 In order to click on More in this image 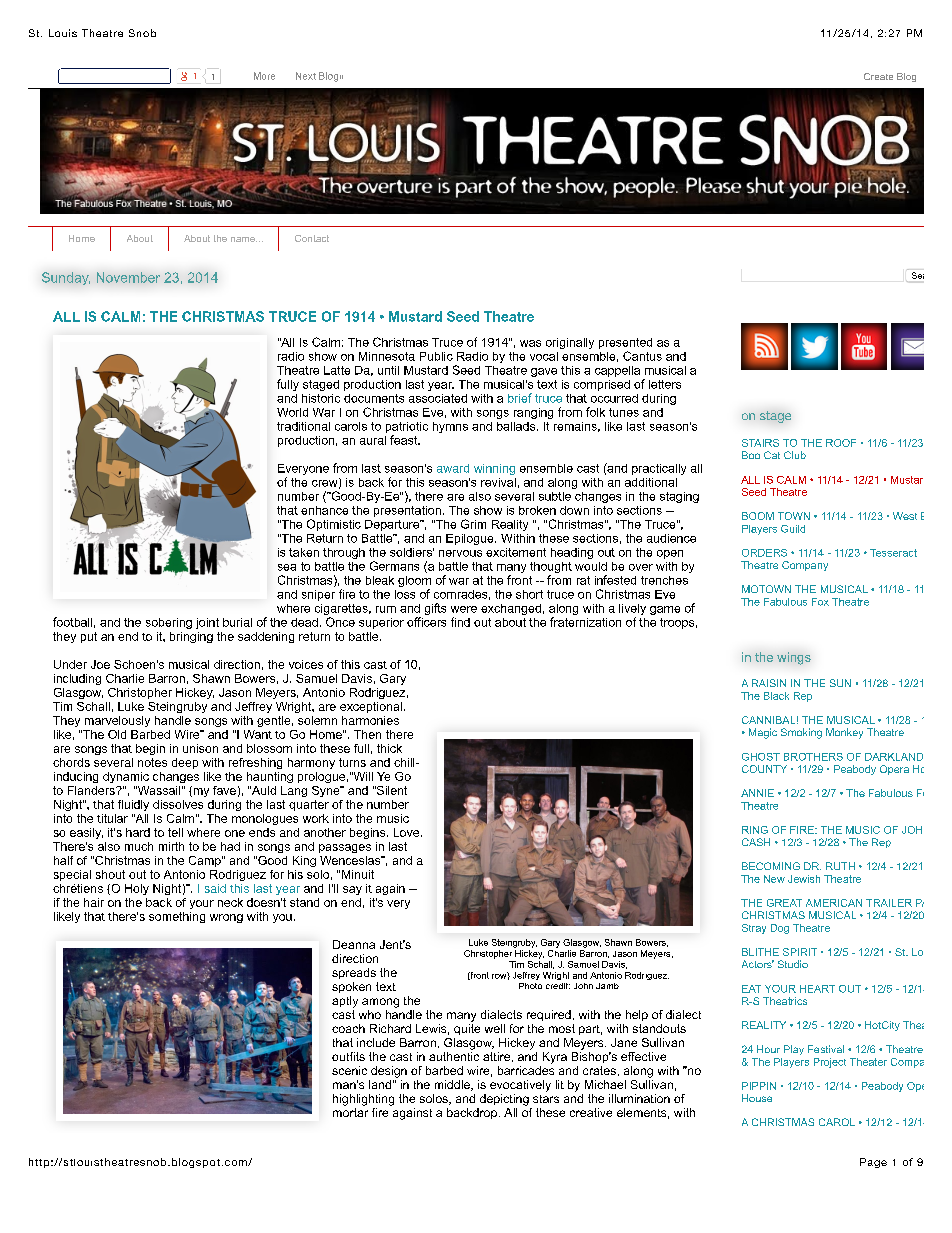, I will do `click(264, 76)`.
